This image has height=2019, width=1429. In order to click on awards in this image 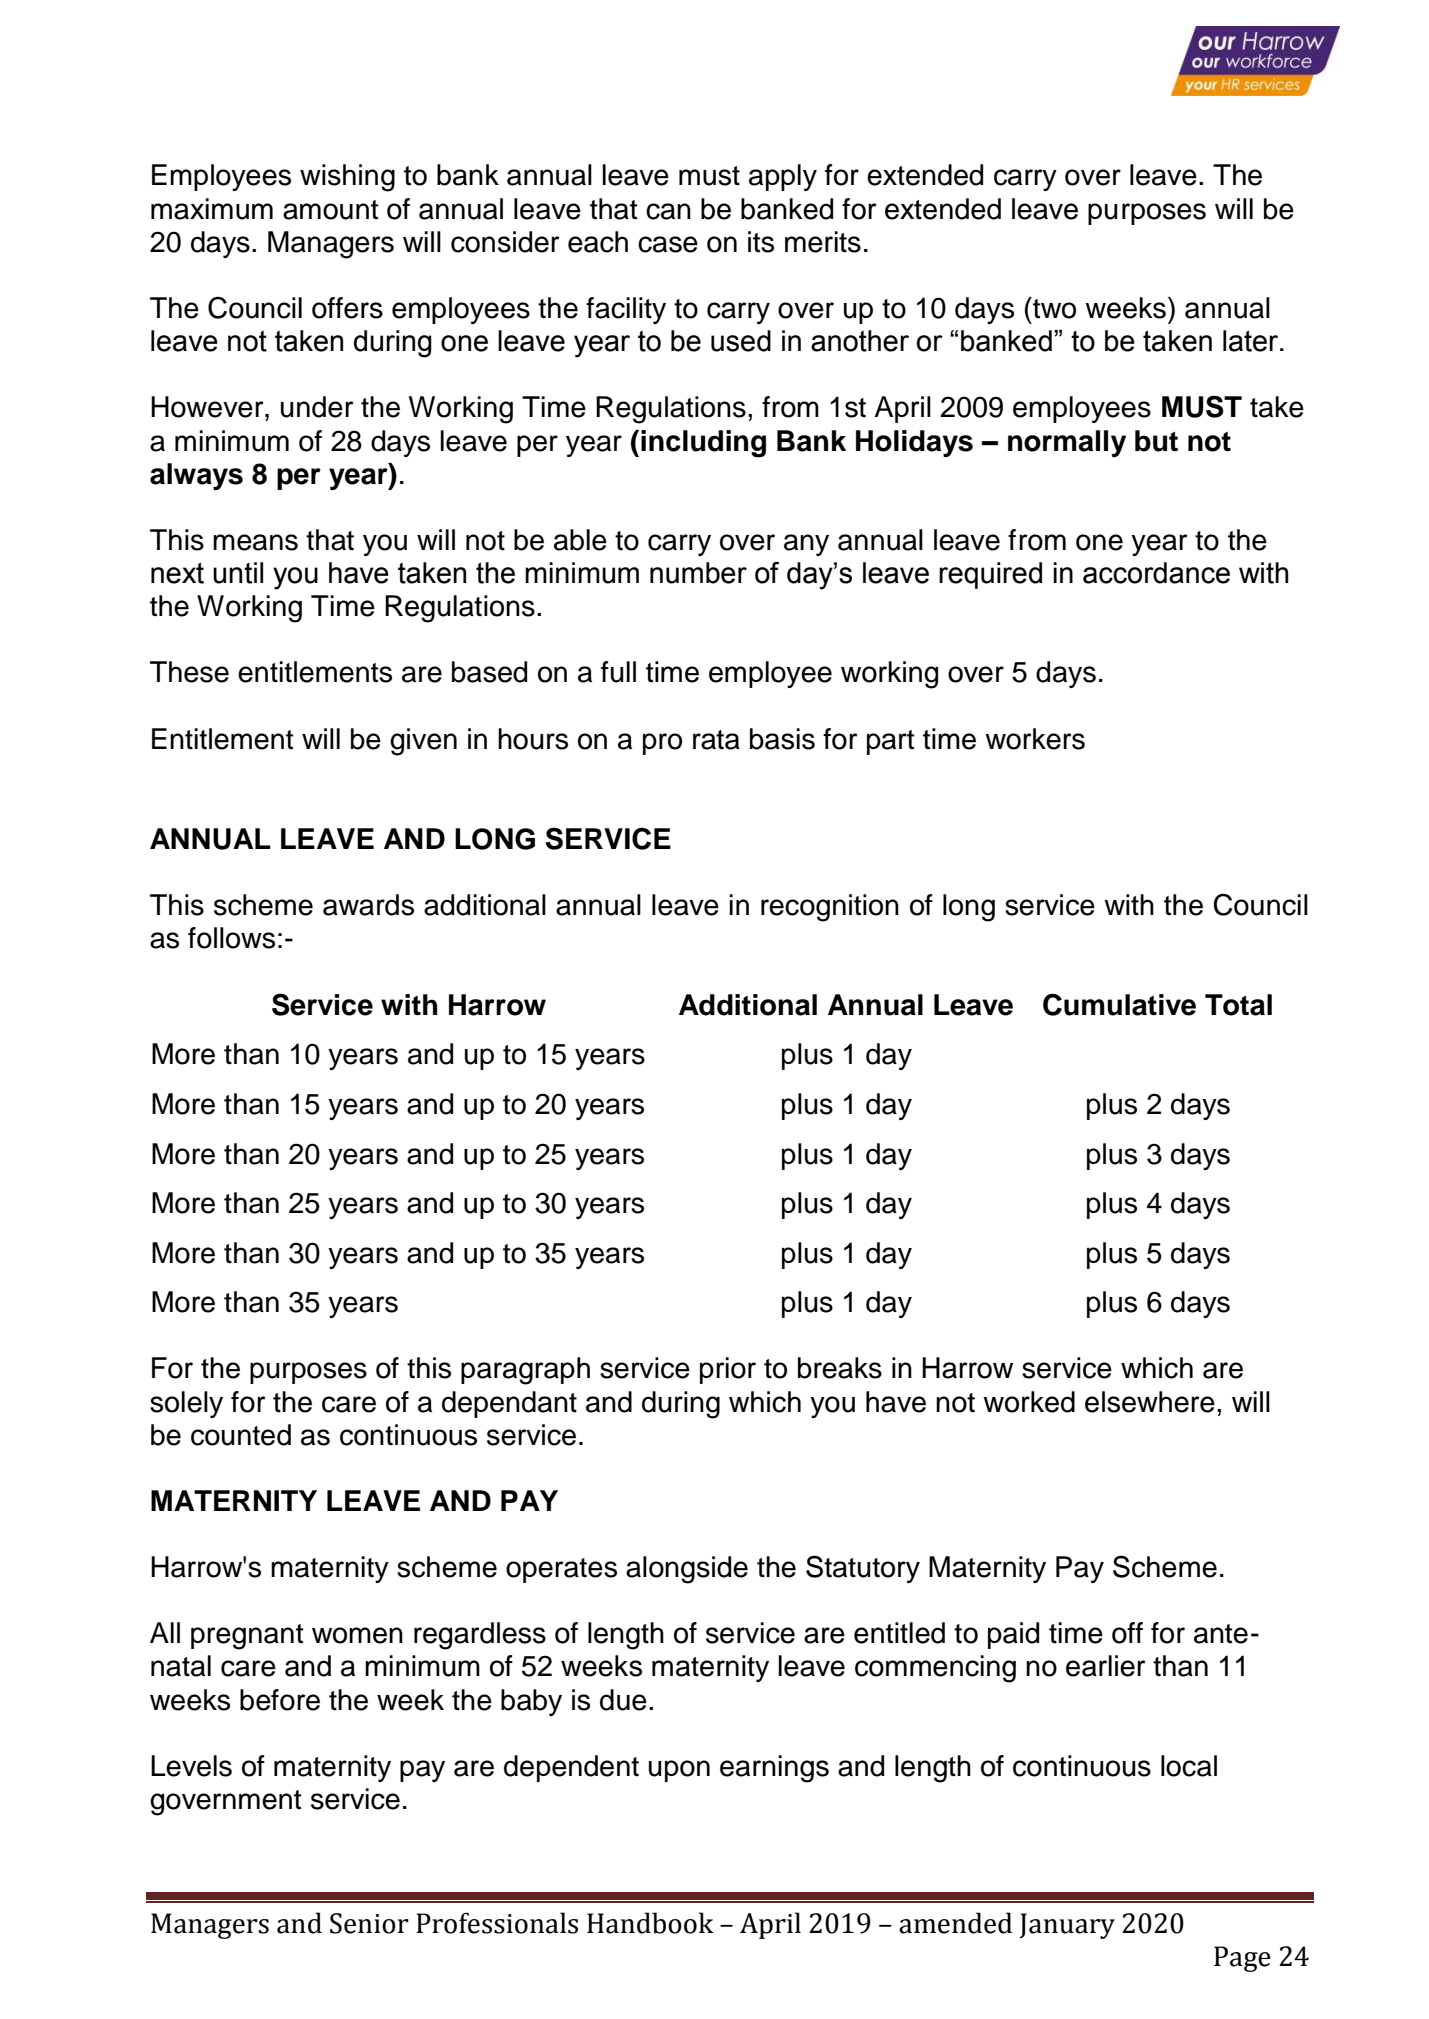, I will do `click(368, 905)`.
